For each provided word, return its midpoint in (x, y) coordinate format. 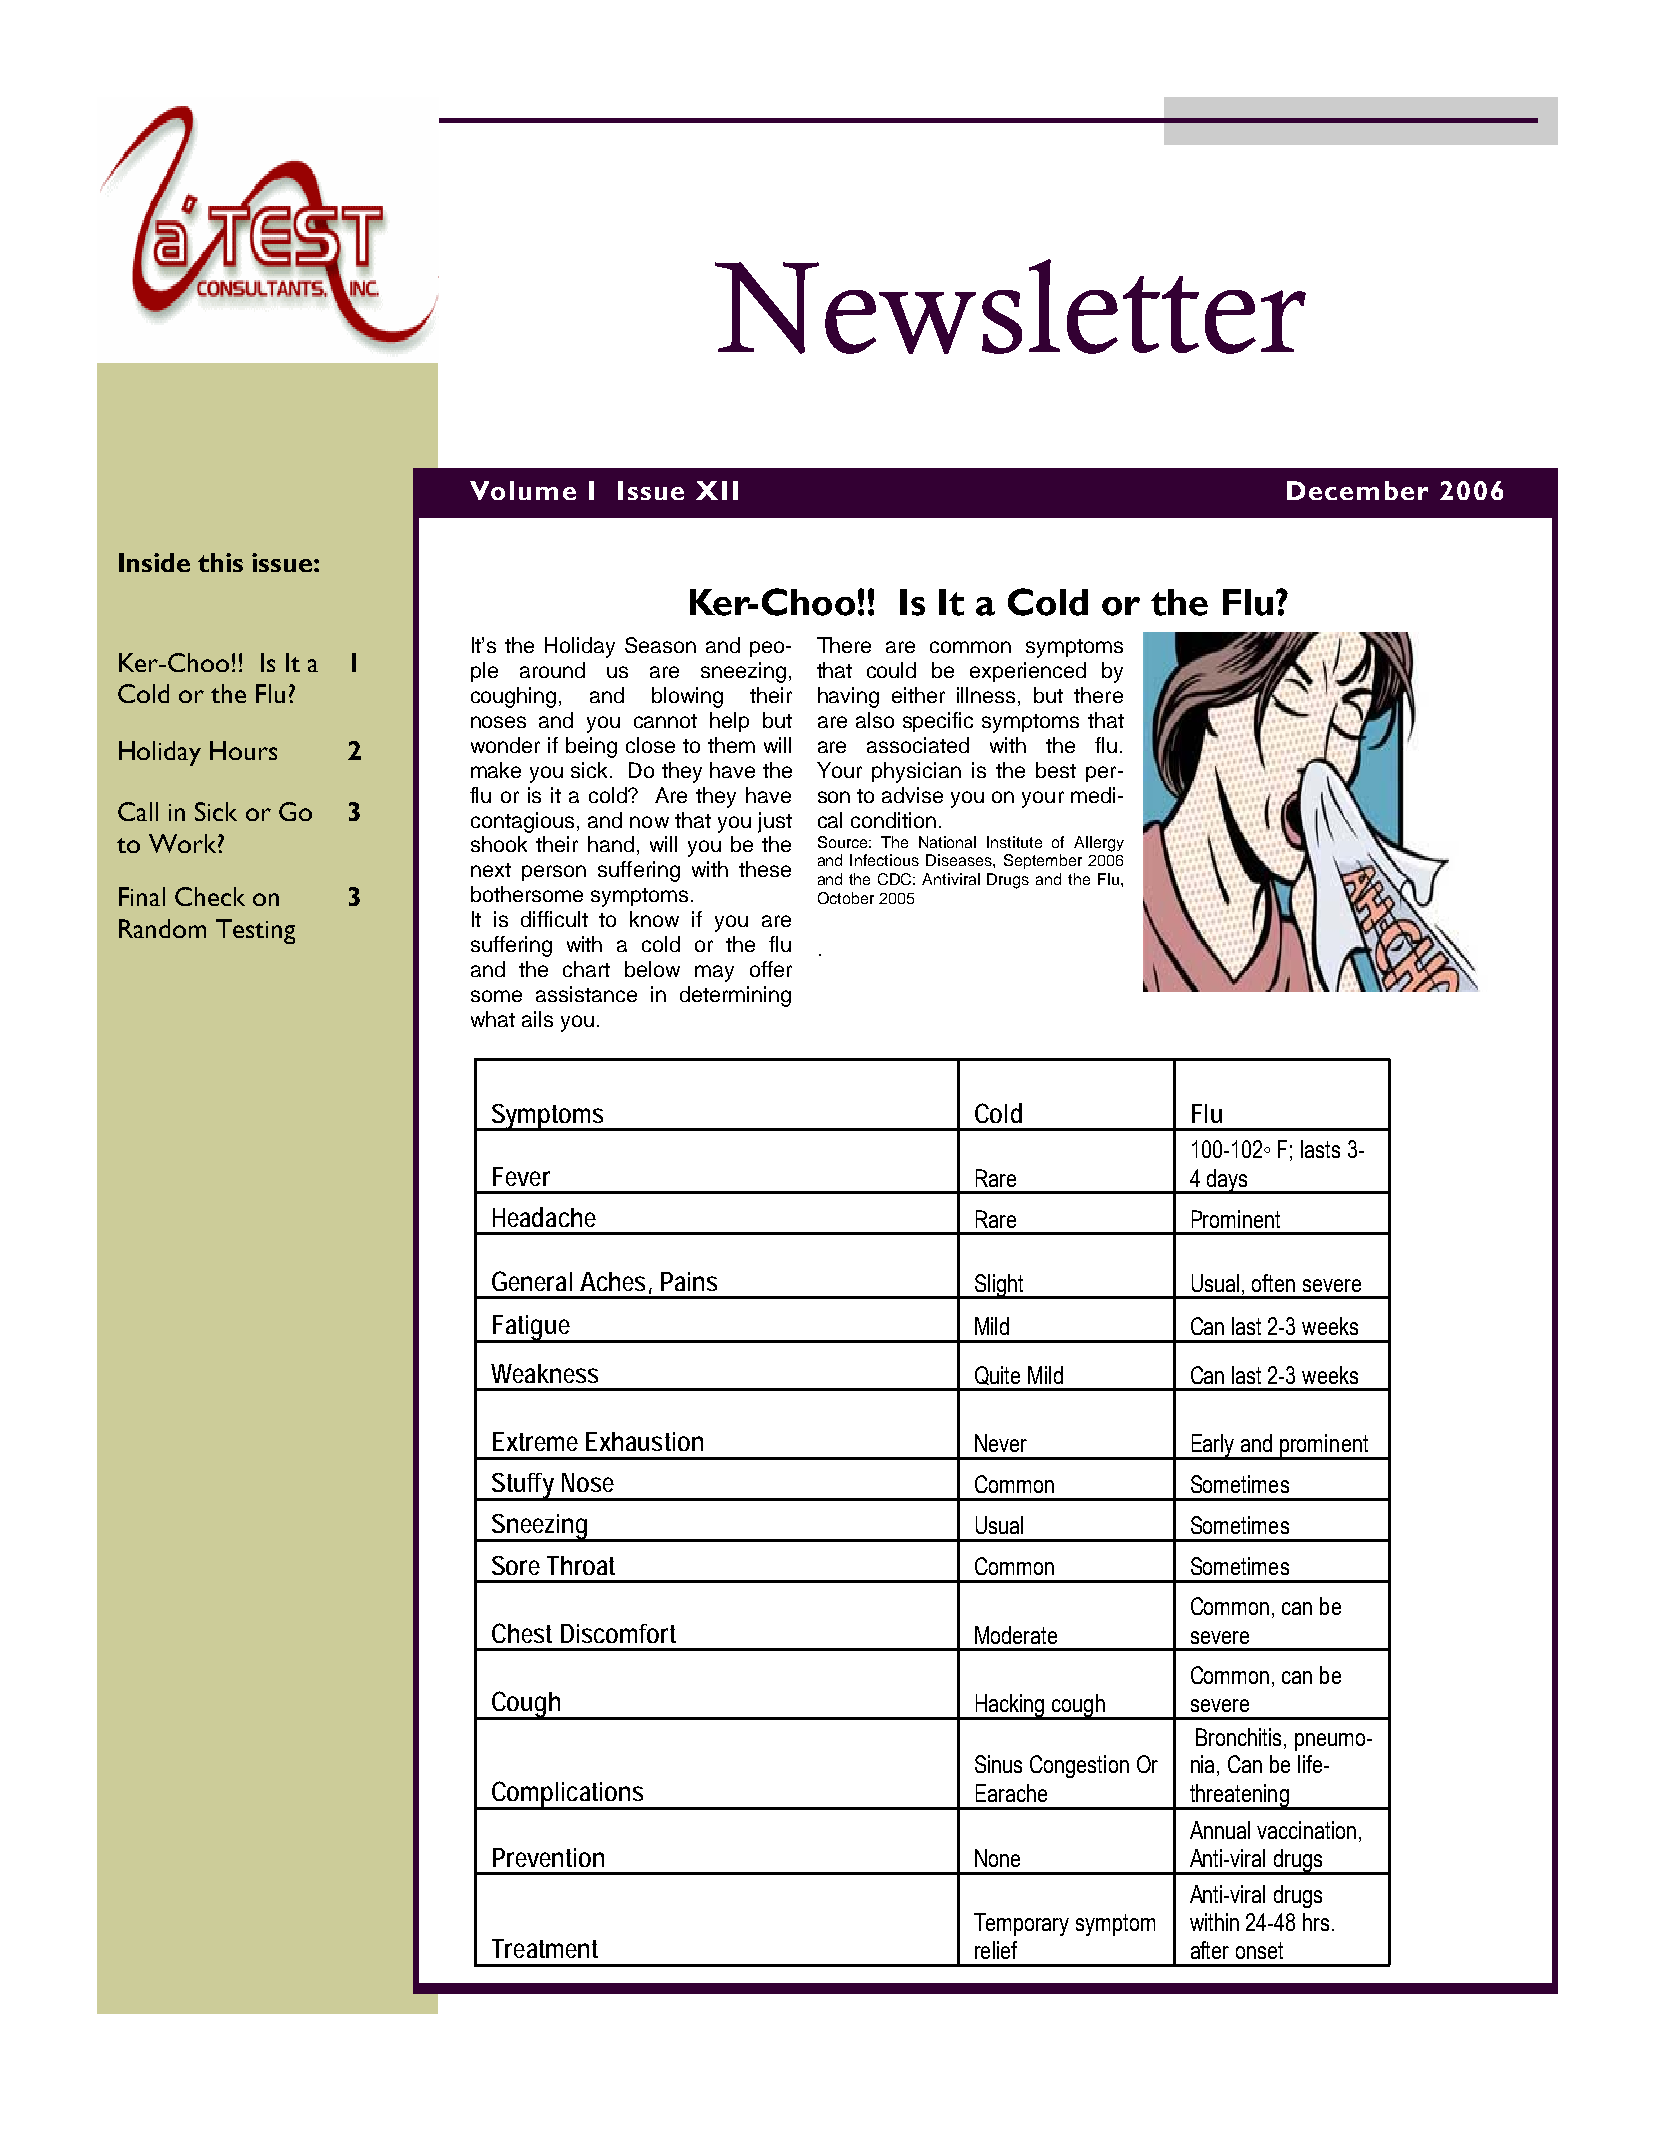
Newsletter (1010, 306)
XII (717, 490)
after (1210, 1950)
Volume (523, 490)
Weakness (544, 1373)
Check (210, 896)
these (765, 869)
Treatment (545, 1948)
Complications (569, 1795)
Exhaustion (644, 1441)
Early (1213, 1446)
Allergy (1099, 844)
